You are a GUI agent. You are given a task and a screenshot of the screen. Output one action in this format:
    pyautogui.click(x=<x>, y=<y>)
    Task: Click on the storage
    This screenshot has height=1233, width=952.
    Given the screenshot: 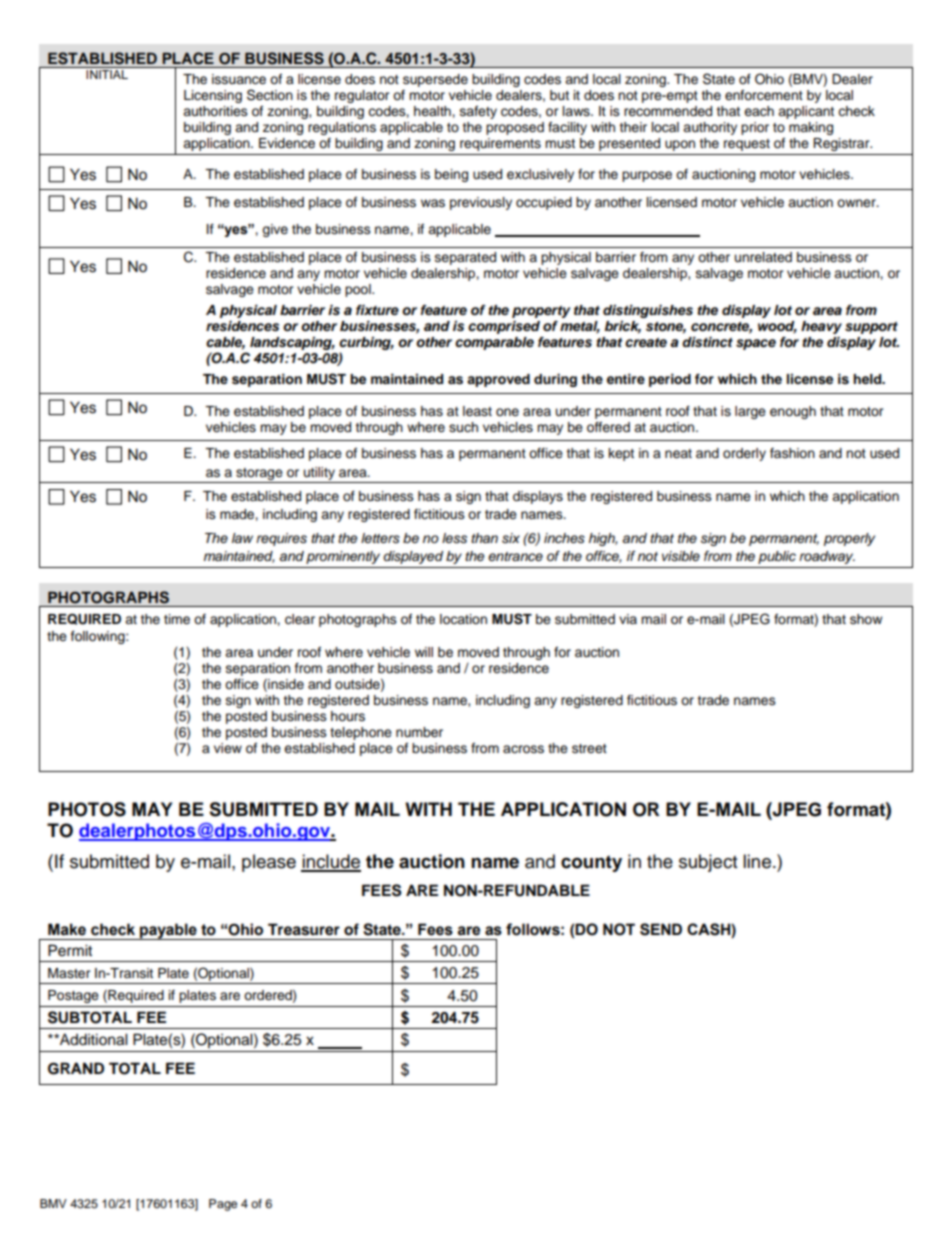 What is the action you would take?
    pyautogui.click(x=259, y=475)
